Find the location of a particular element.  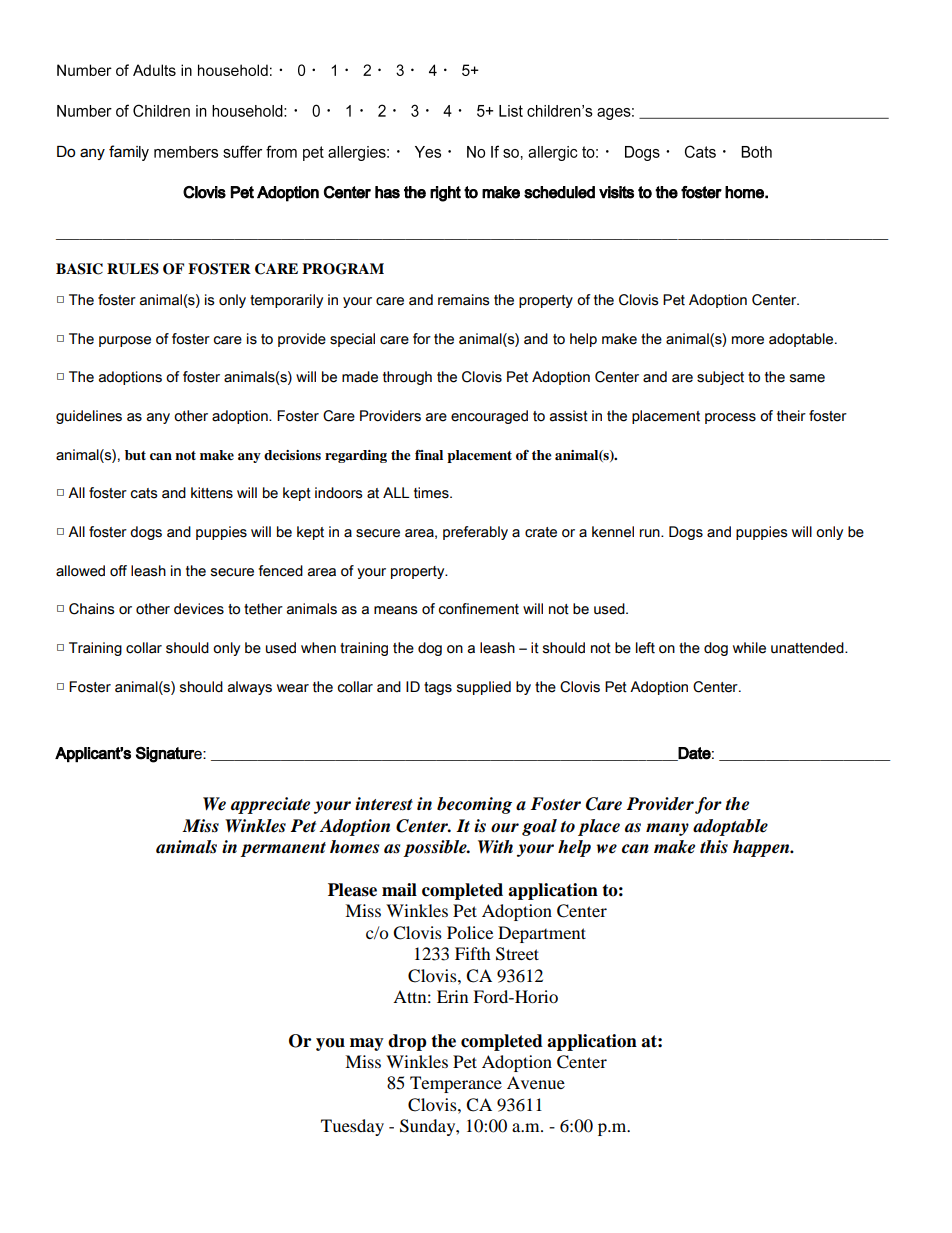

visits is located at coordinates (616, 192).
